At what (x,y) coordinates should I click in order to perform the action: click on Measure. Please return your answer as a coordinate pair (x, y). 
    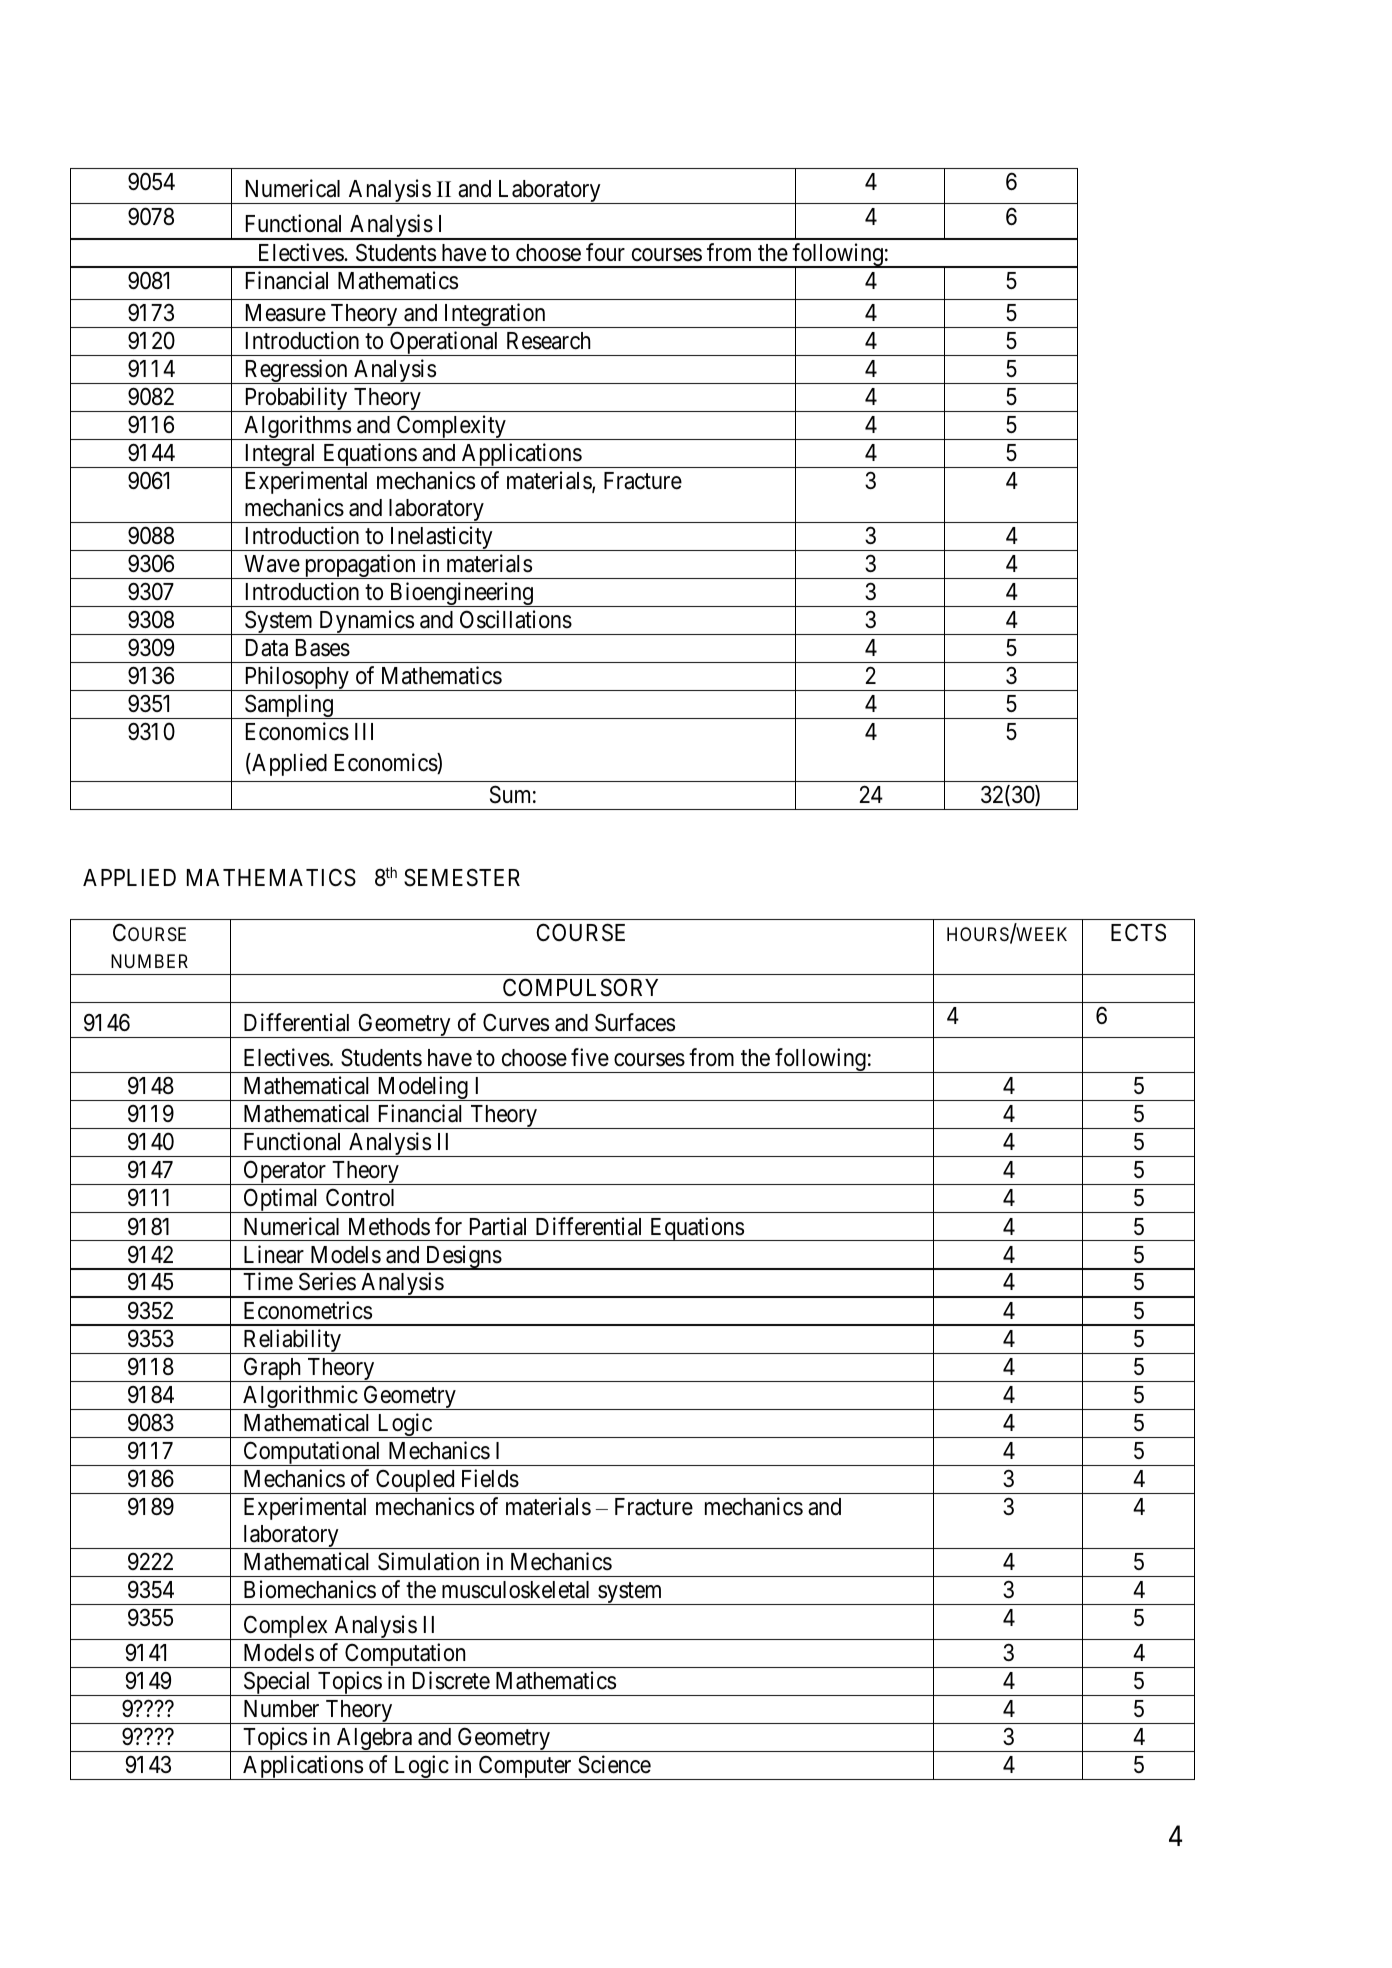
    Looking at the image, I should click on (286, 313).
